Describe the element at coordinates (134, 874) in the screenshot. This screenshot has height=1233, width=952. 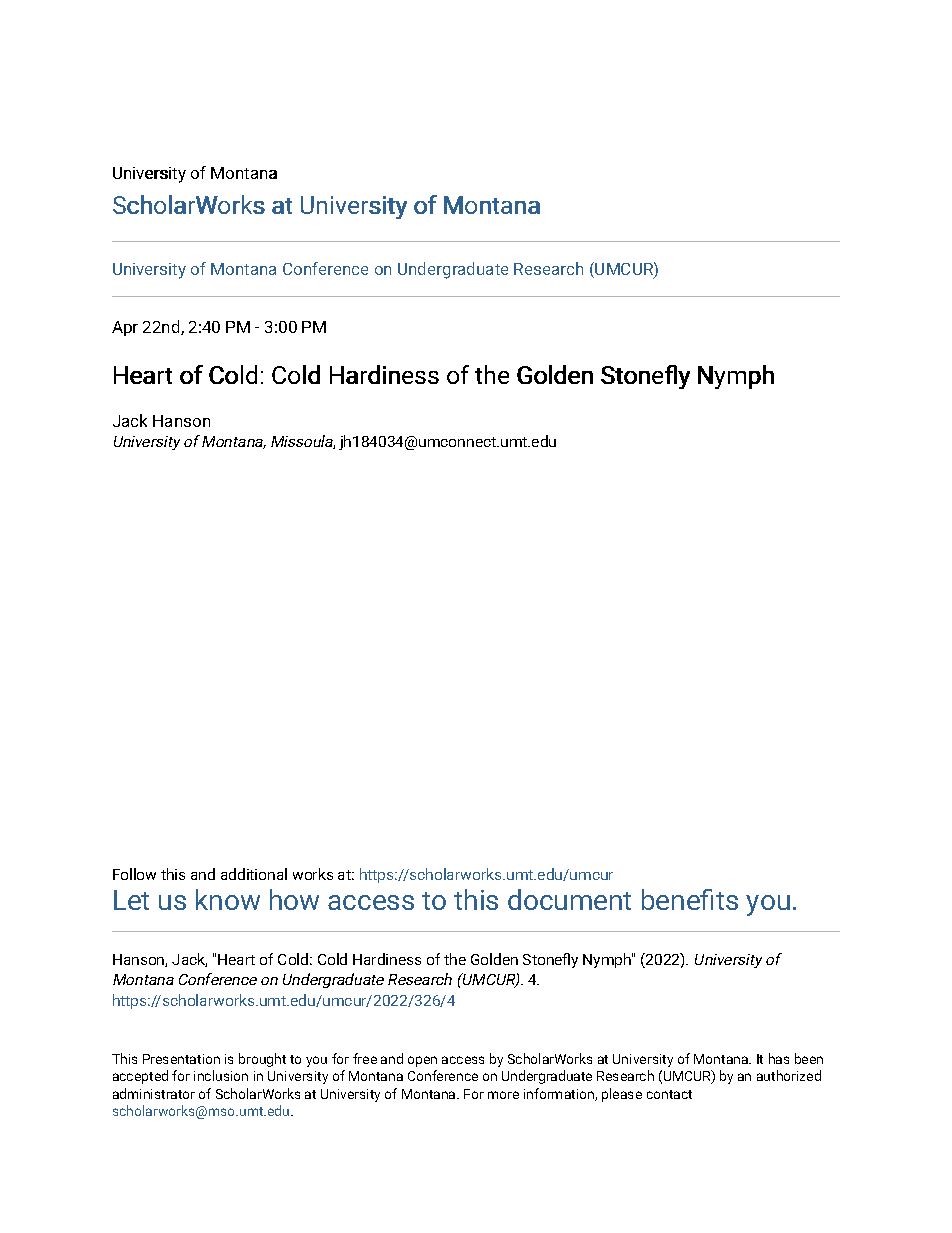
I see `Follow` at that location.
